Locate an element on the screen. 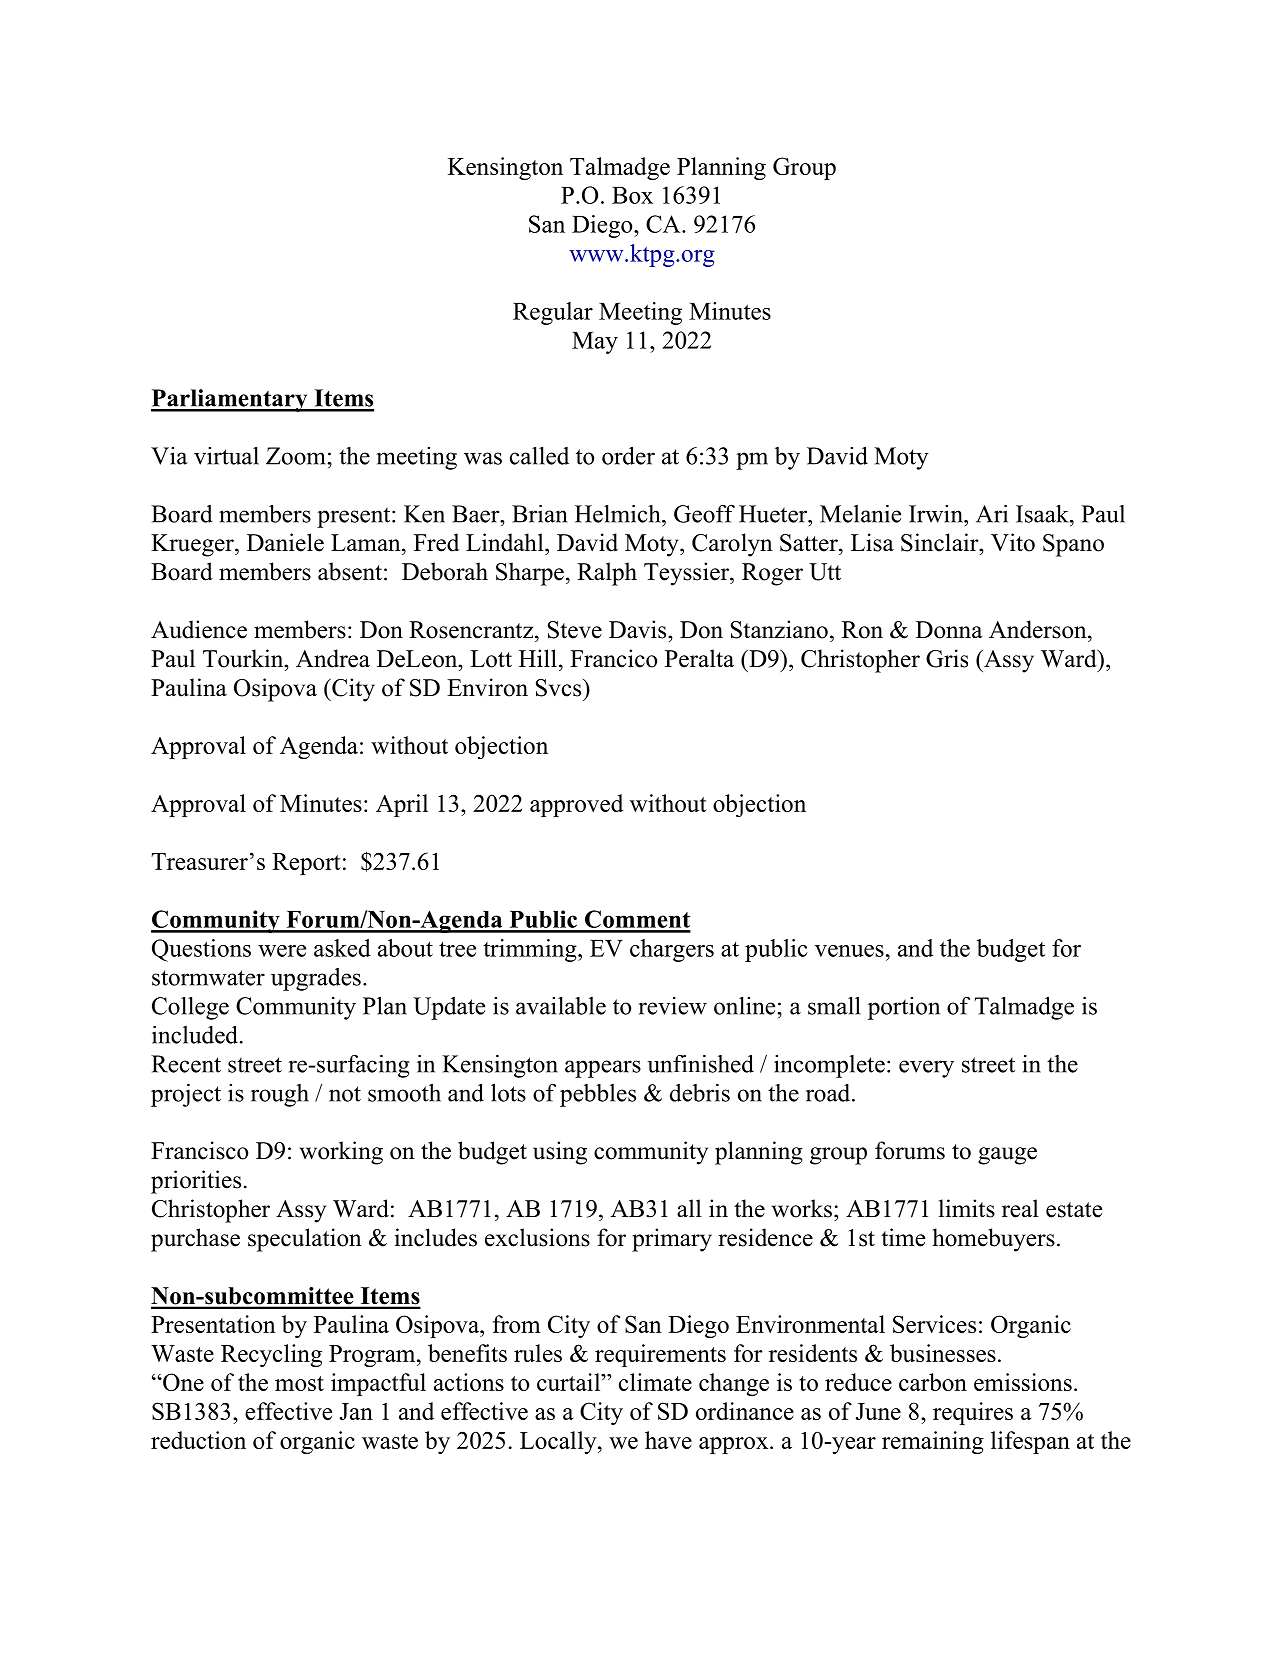 Image resolution: width=1284 pixels, height=1662 pixels. Box is located at coordinates (632, 195).
